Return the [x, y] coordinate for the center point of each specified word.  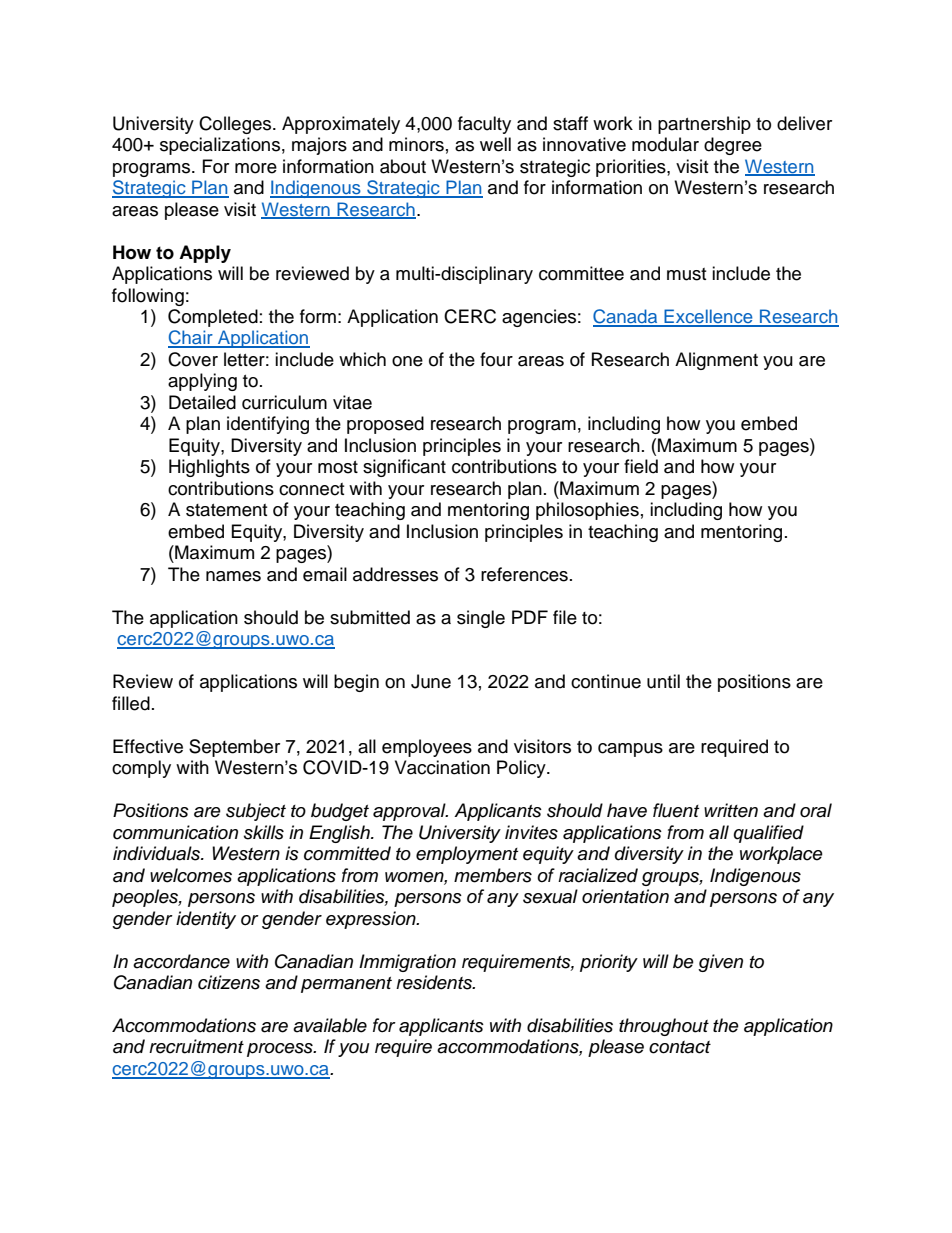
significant [404, 468]
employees [427, 748]
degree [733, 146]
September [234, 748]
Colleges [236, 125]
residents [435, 982]
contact [680, 1047]
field [641, 466]
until [663, 681]
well [495, 144]
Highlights [209, 468]
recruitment [196, 1046]
